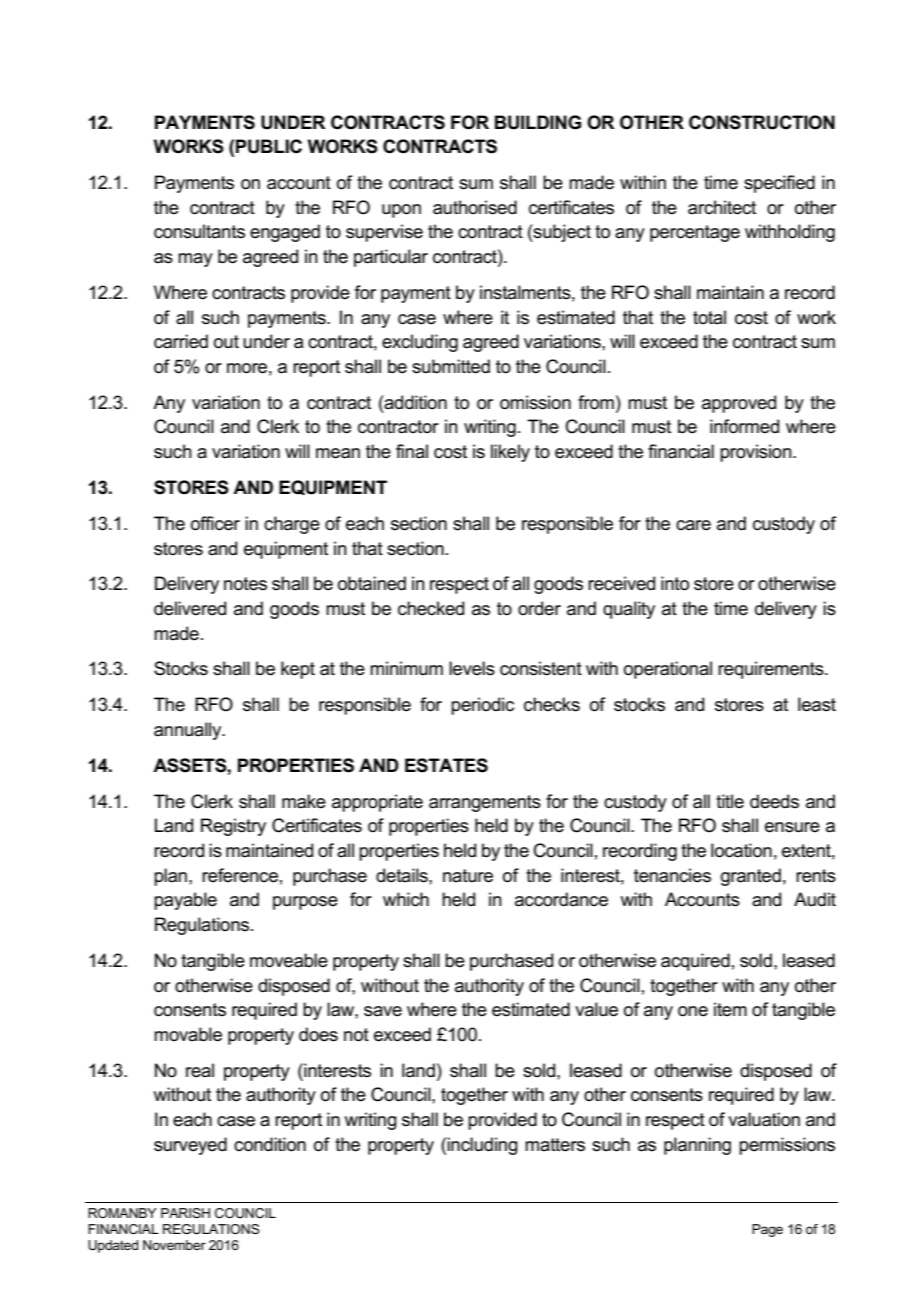 The height and width of the screenshot is (1308, 924). What do you see at coordinates (240, 875) in the screenshot?
I see `reference` at bounding box center [240, 875].
